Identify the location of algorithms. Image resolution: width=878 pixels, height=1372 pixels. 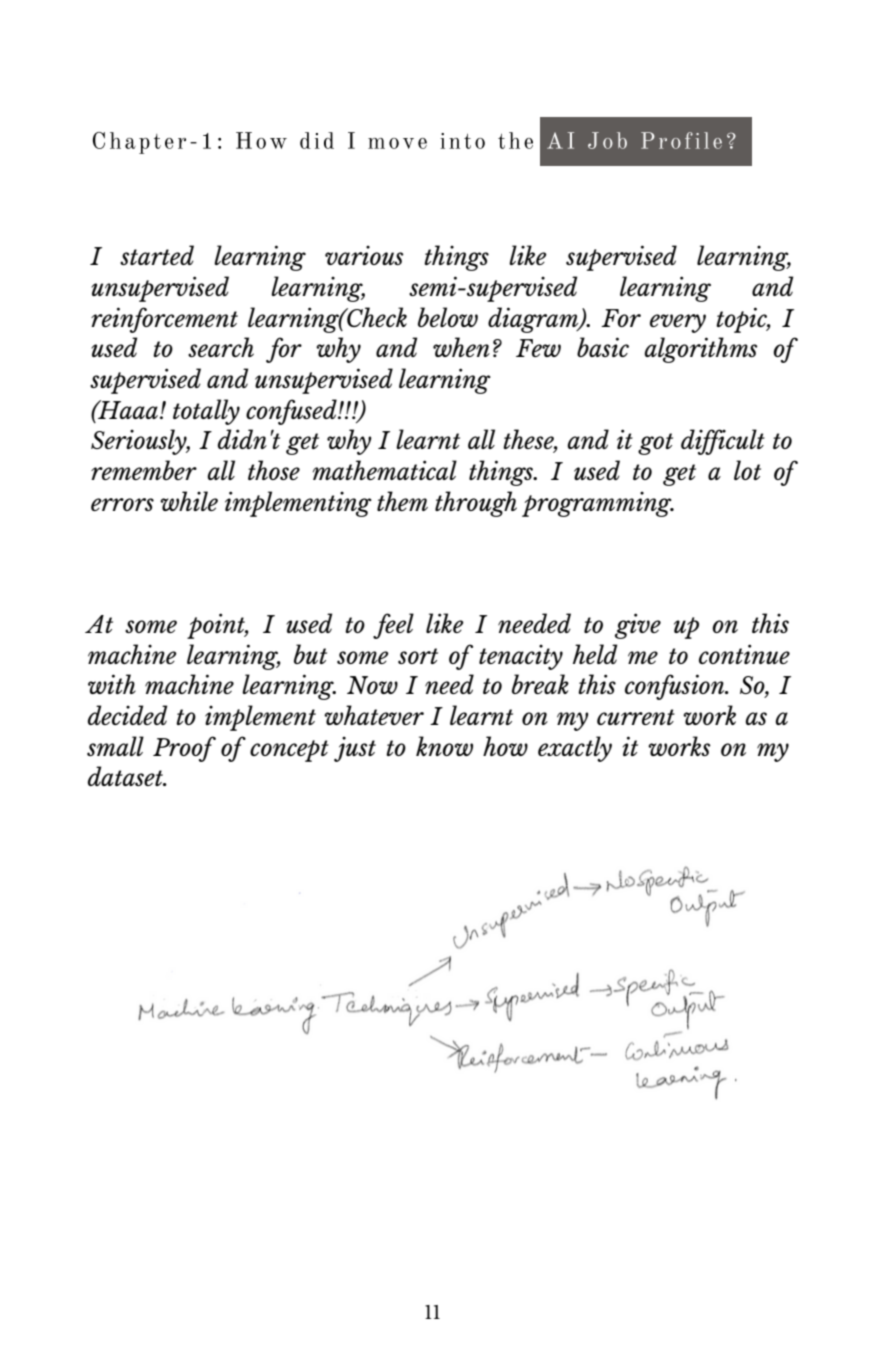
(701, 350).
